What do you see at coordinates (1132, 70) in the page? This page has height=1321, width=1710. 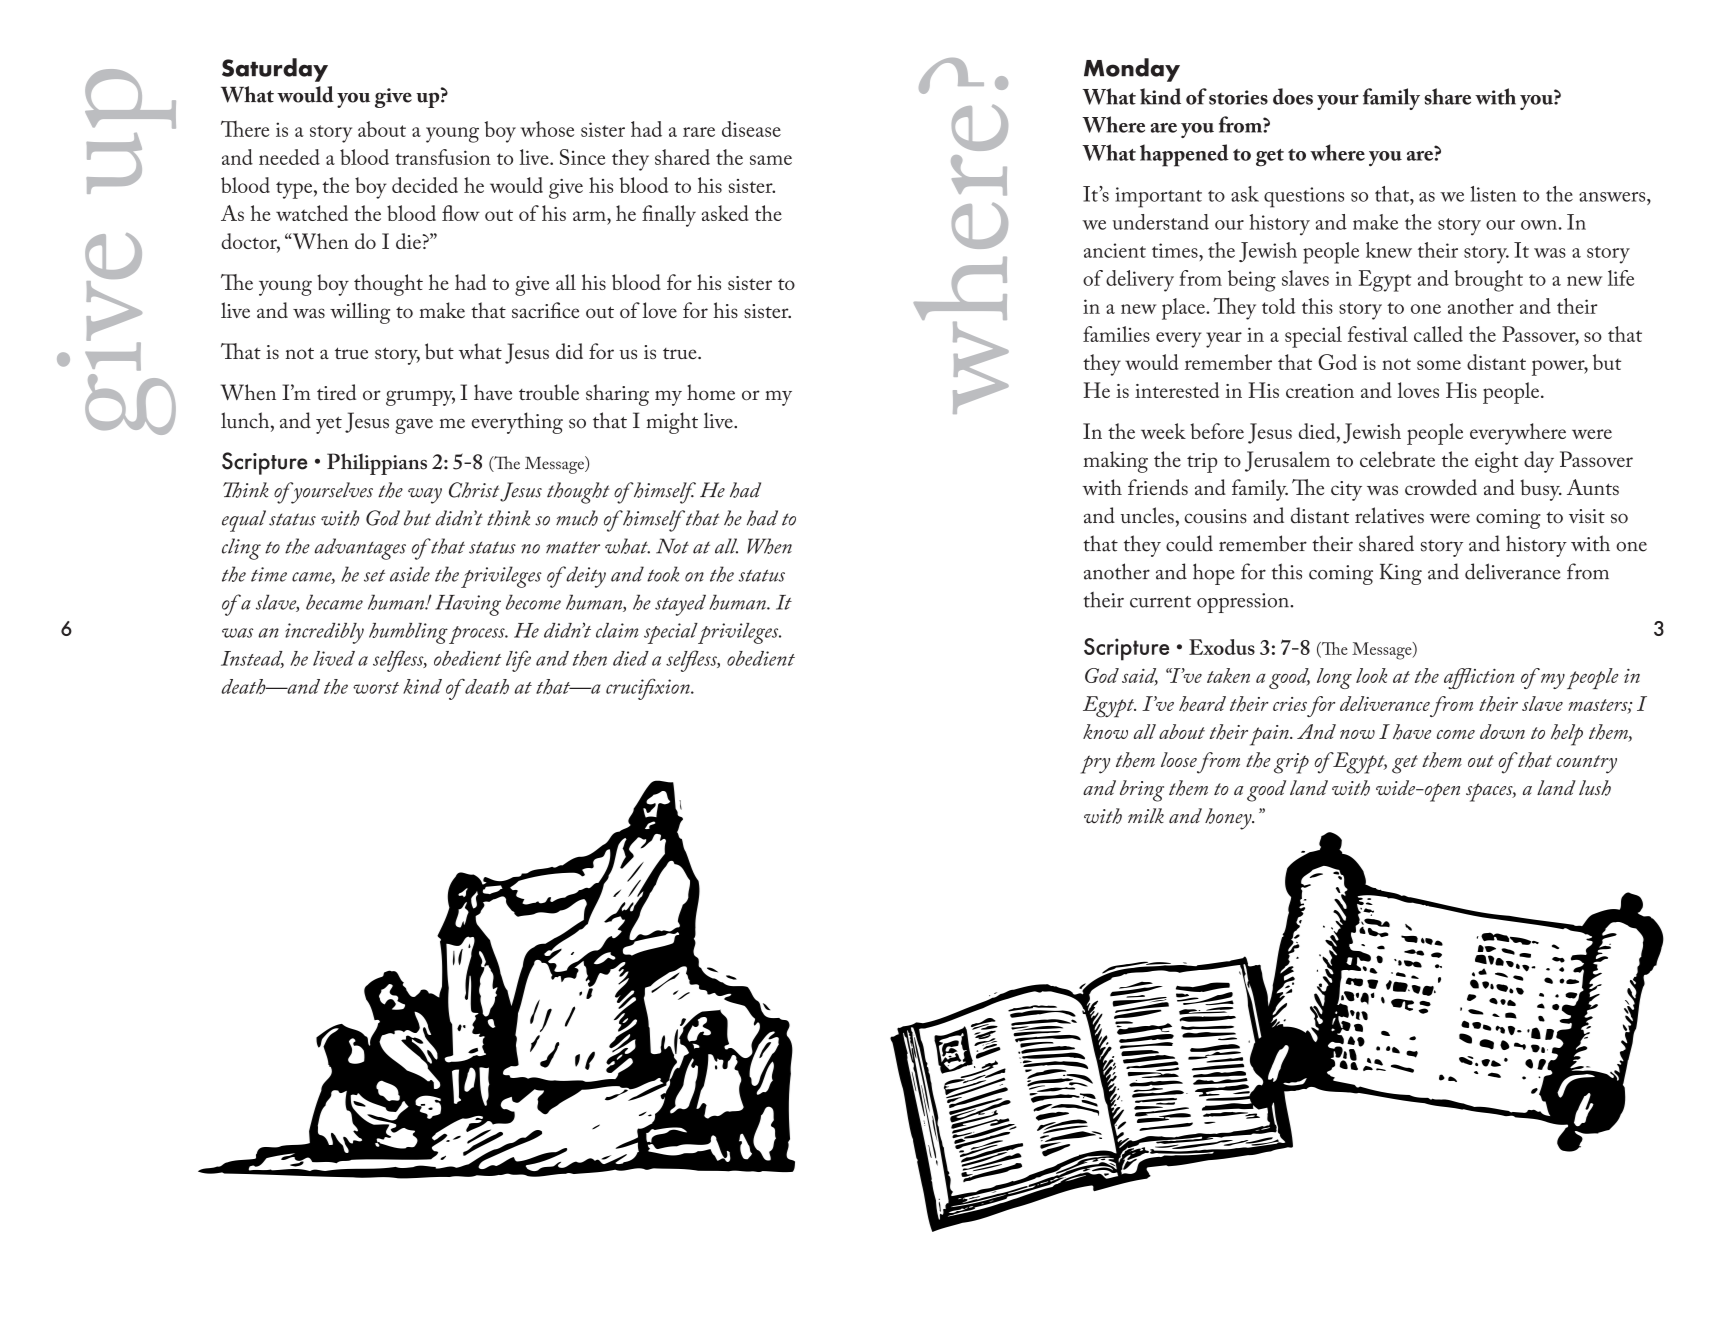 I see `Monday` at bounding box center [1132, 70].
